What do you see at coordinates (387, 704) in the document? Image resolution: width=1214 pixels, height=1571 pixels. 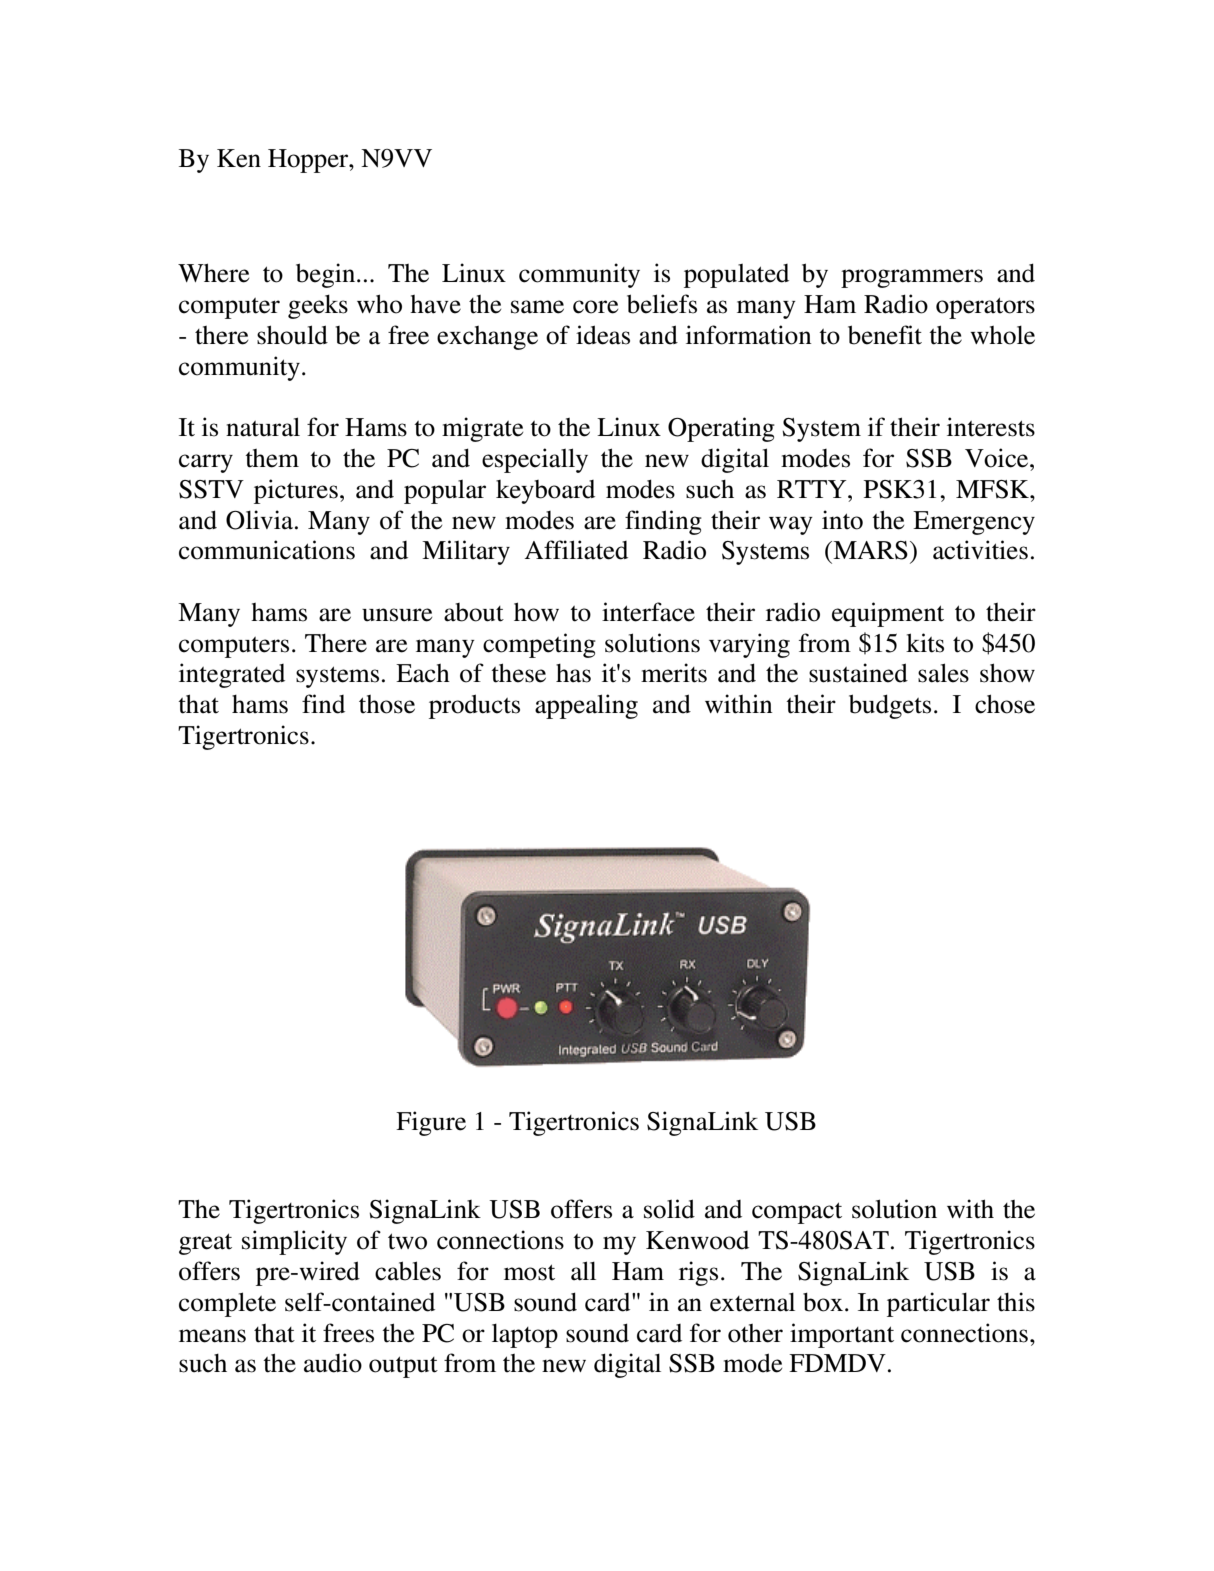 I see `those` at bounding box center [387, 704].
